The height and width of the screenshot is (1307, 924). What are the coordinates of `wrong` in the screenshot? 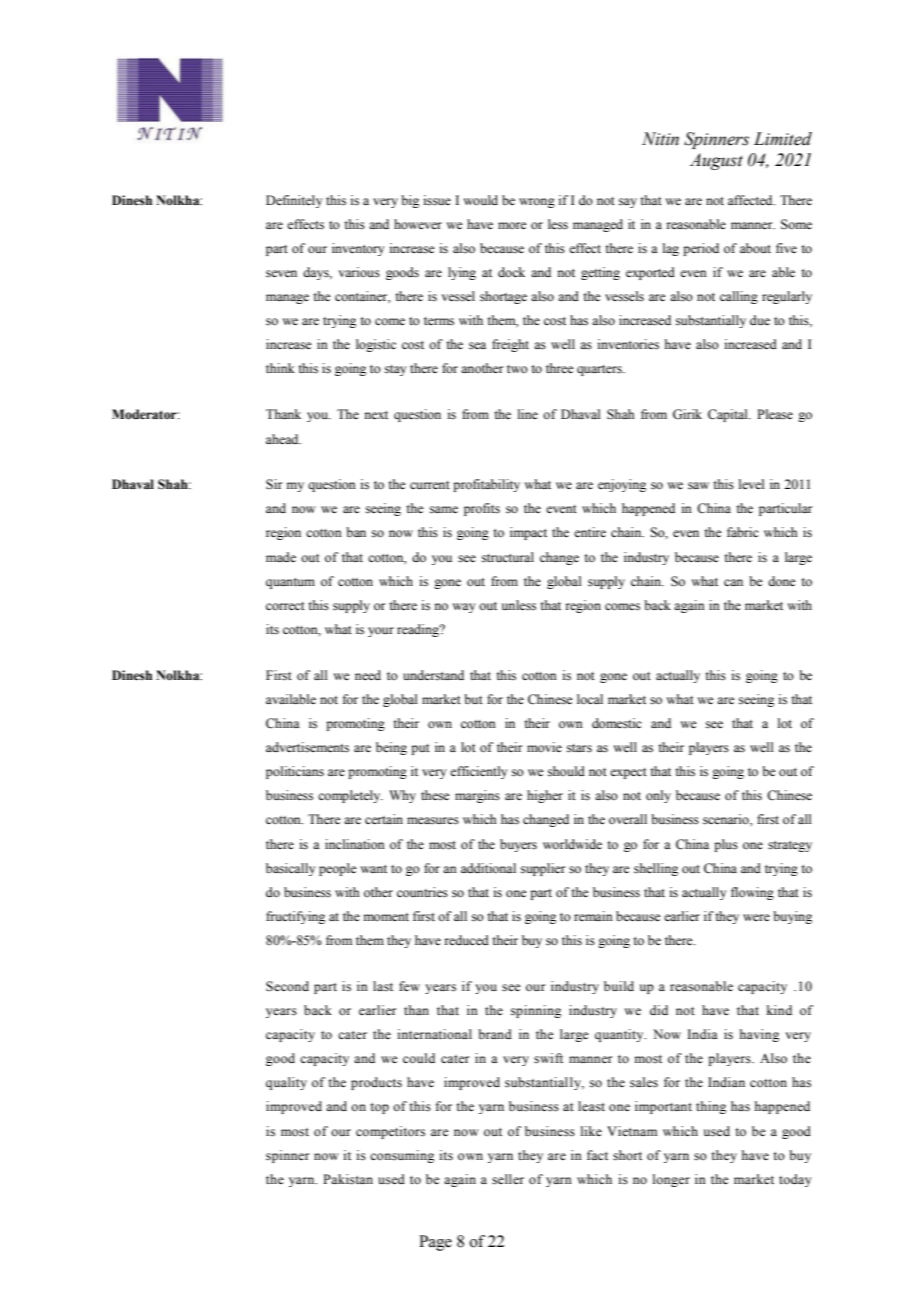 It's located at (537, 203).
